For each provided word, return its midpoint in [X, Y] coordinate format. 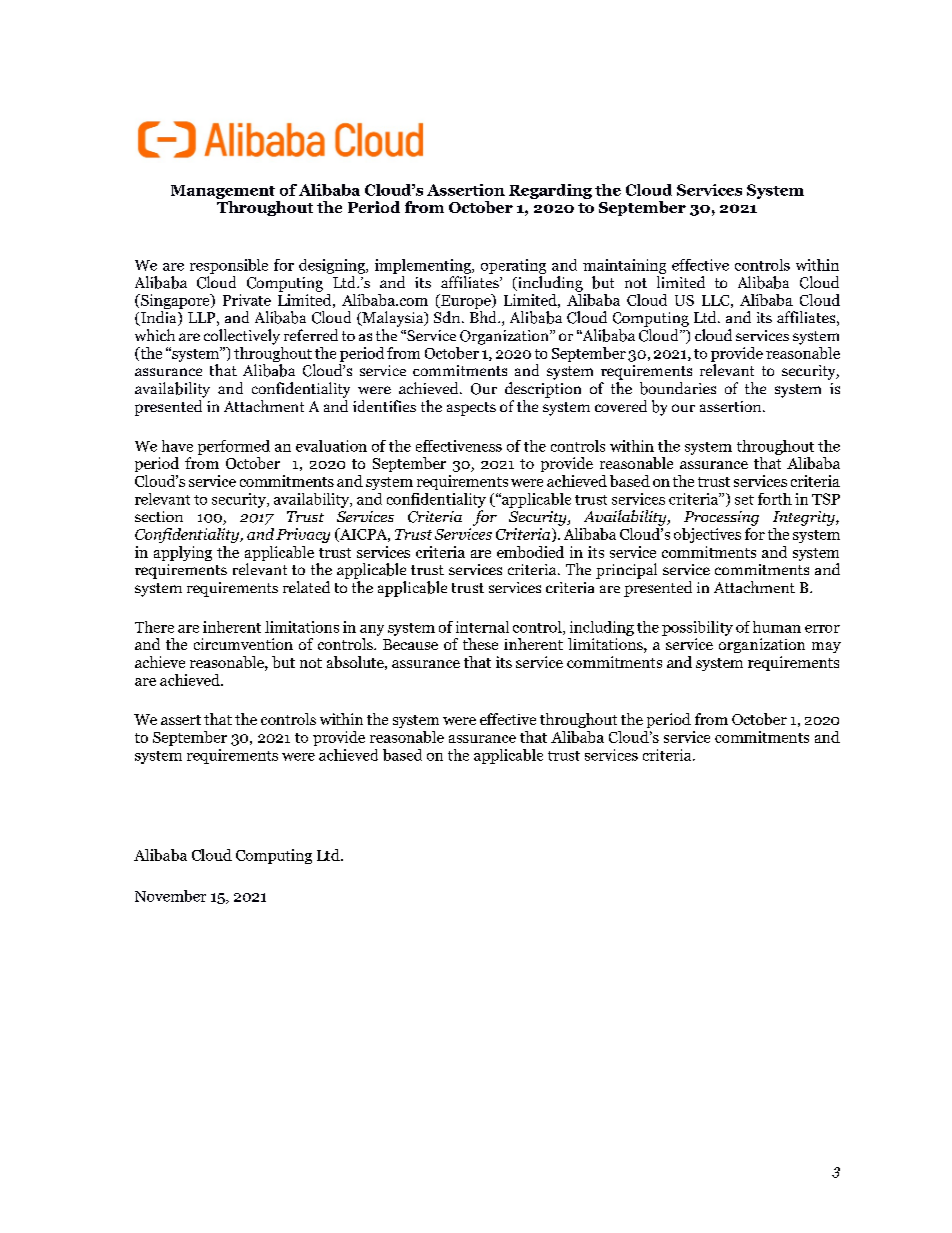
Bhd [484, 317]
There [154, 627]
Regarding [550, 191]
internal [482, 627]
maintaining [624, 266]
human [777, 627]
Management [223, 192]
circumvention [243, 644]
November [170, 896]
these [480, 644]
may [826, 647]
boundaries [678, 388]
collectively [242, 337]
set [744, 500]
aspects [471, 409]
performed [234, 447]
